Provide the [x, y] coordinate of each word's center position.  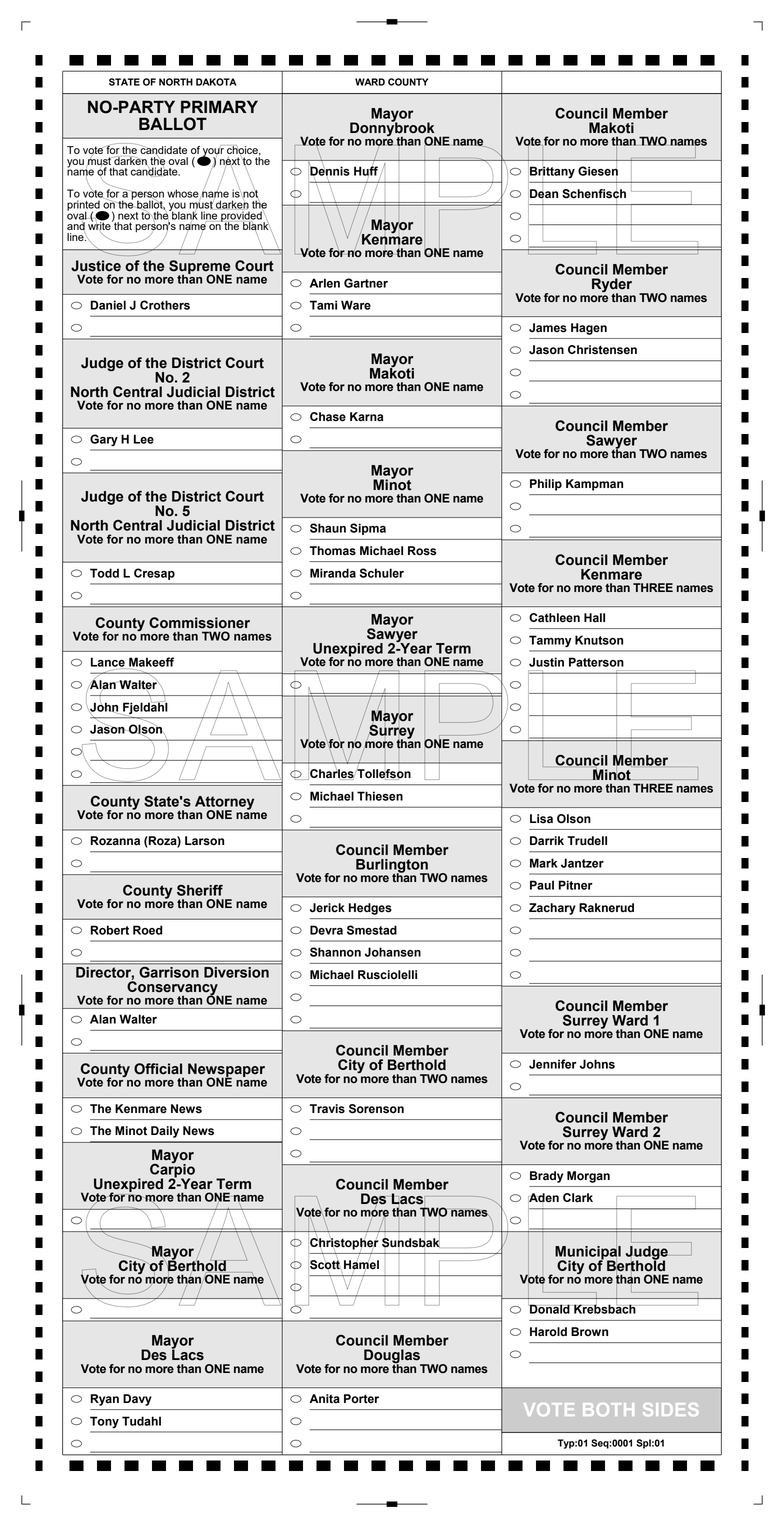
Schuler [382, 573]
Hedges [370, 909]
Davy [137, 1400]
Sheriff [200, 890]
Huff [366, 171]
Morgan [588, 1177]
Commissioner [199, 623]
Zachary [552, 909]
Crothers [165, 305]
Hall [594, 617]
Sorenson [376, 1109]
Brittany [552, 172]
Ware [356, 305]
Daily [165, 1132]
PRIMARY [219, 106]
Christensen [602, 350]
